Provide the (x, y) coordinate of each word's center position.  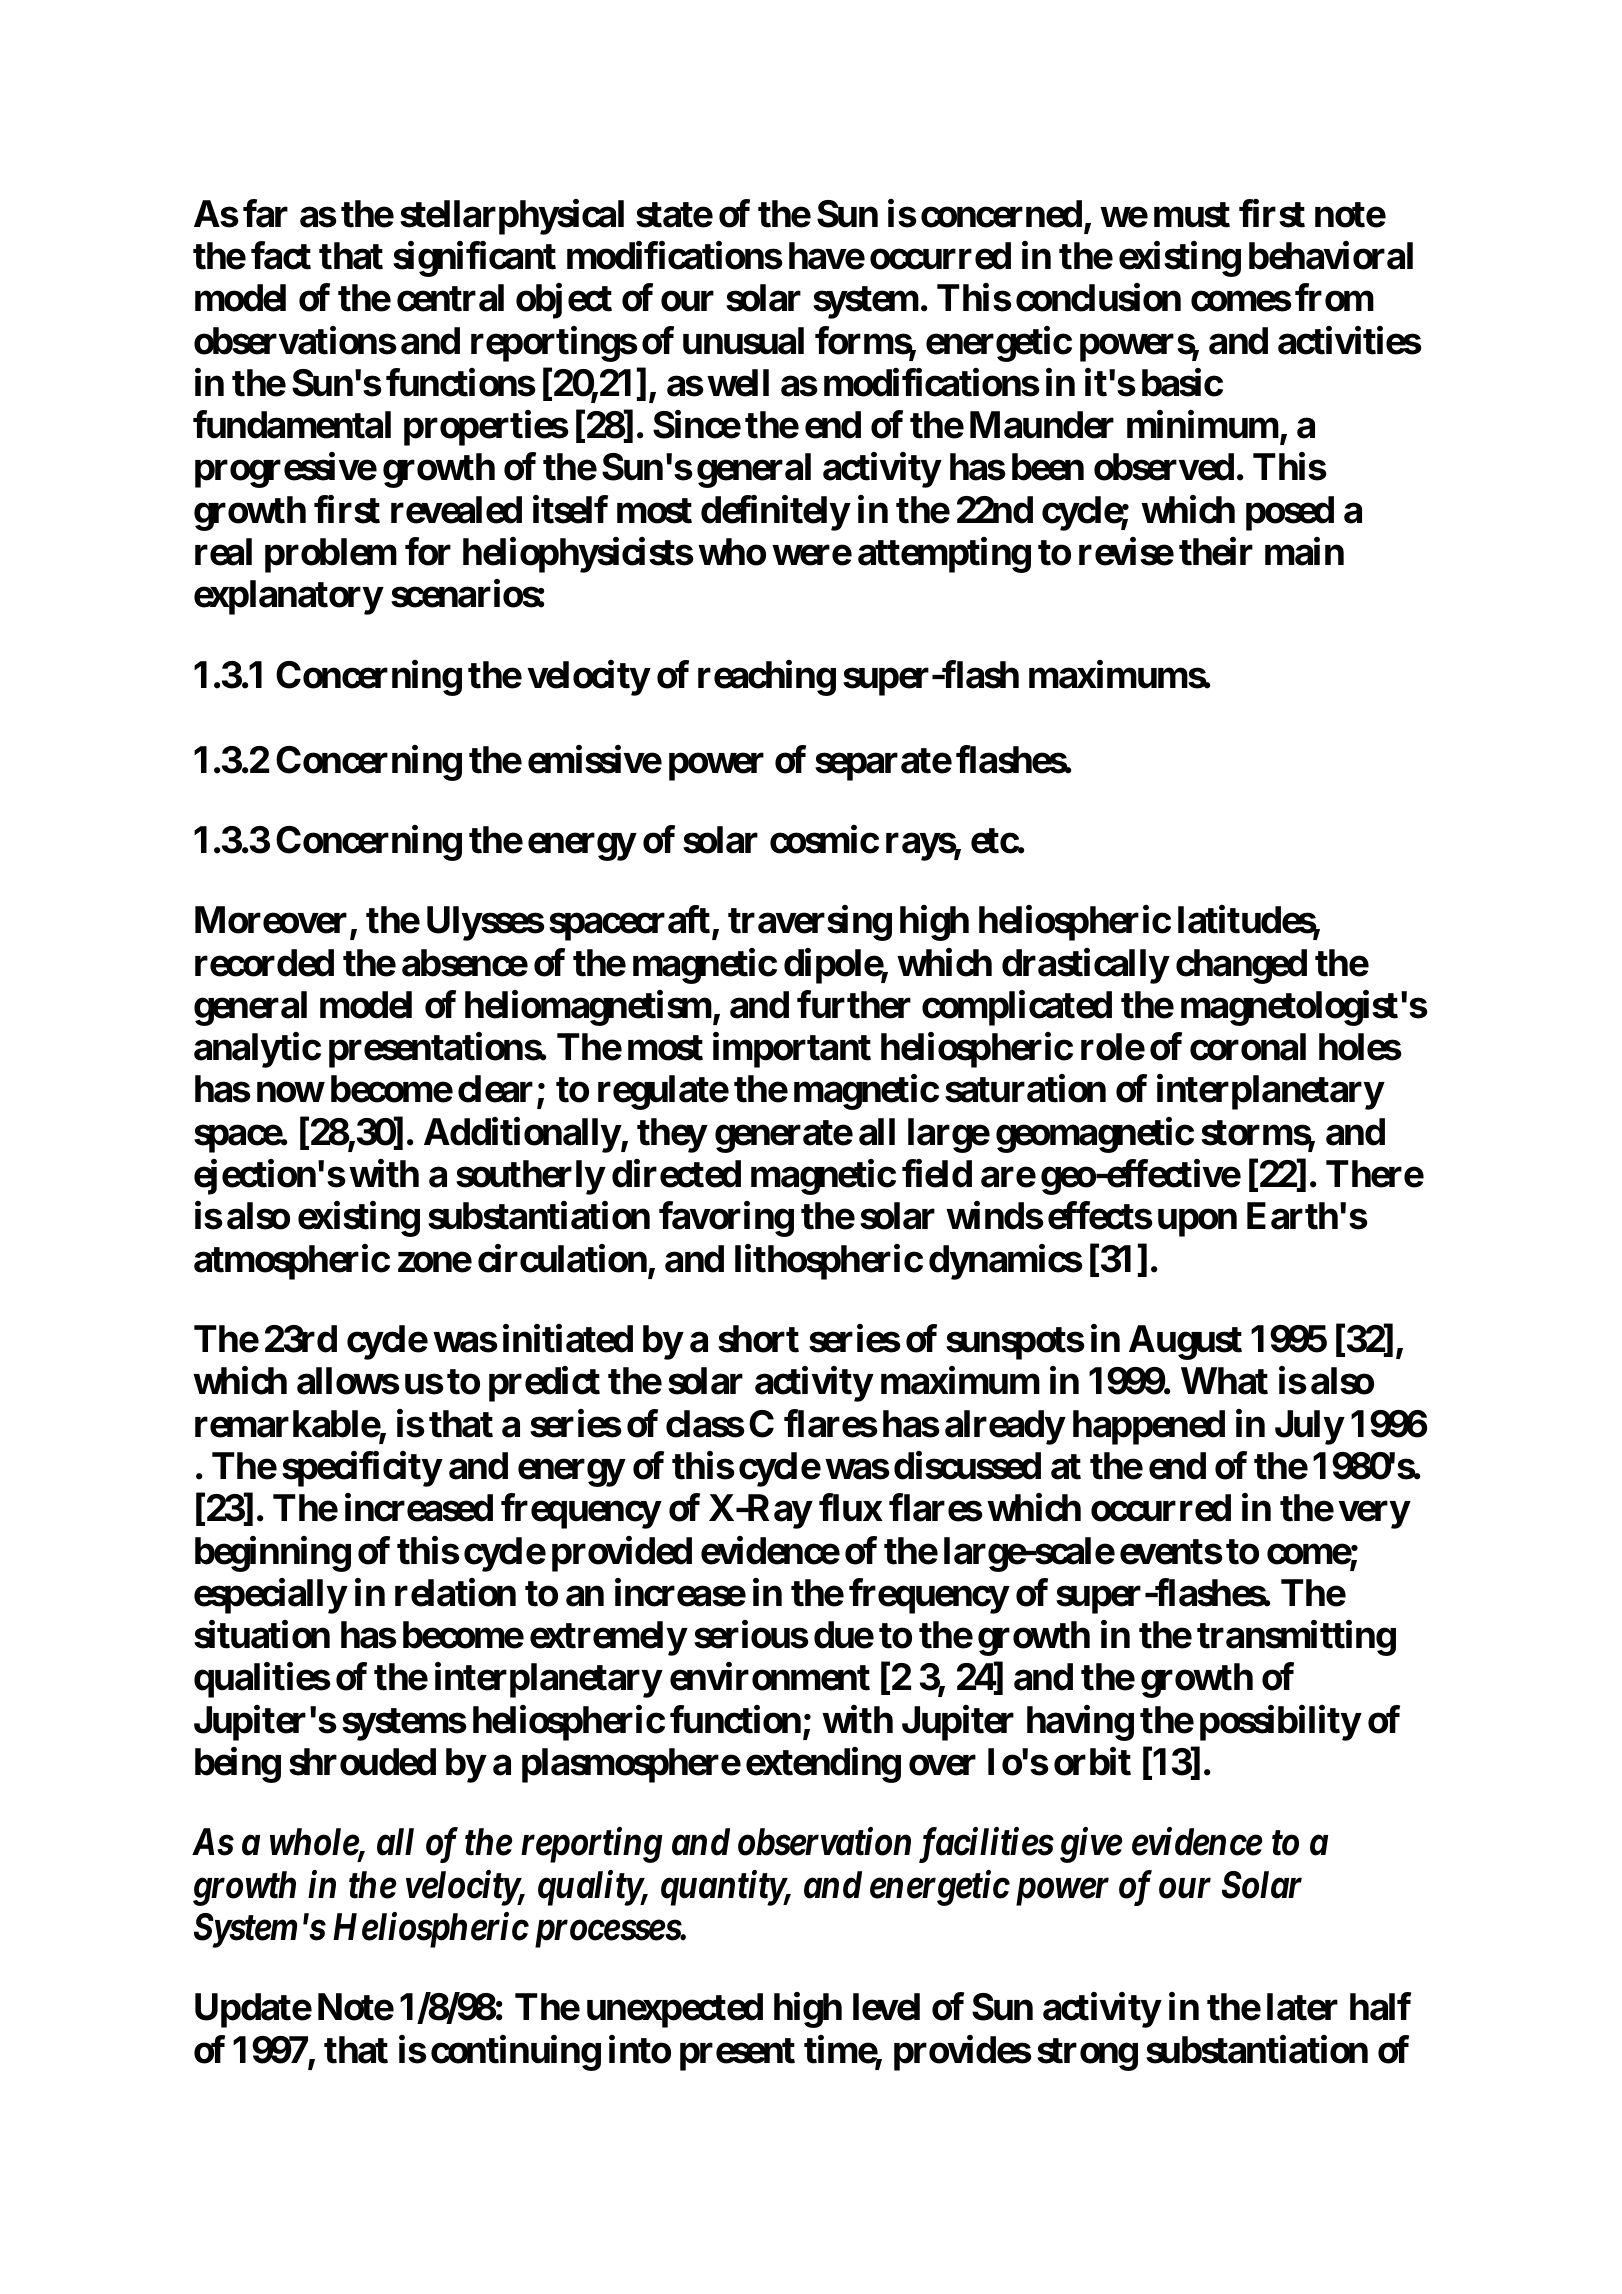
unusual (743, 341)
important (792, 1050)
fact (281, 256)
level (886, 2007)
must (1192, 215)
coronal (1248, 1047)
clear (495, 1089)
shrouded (362, 1762)
